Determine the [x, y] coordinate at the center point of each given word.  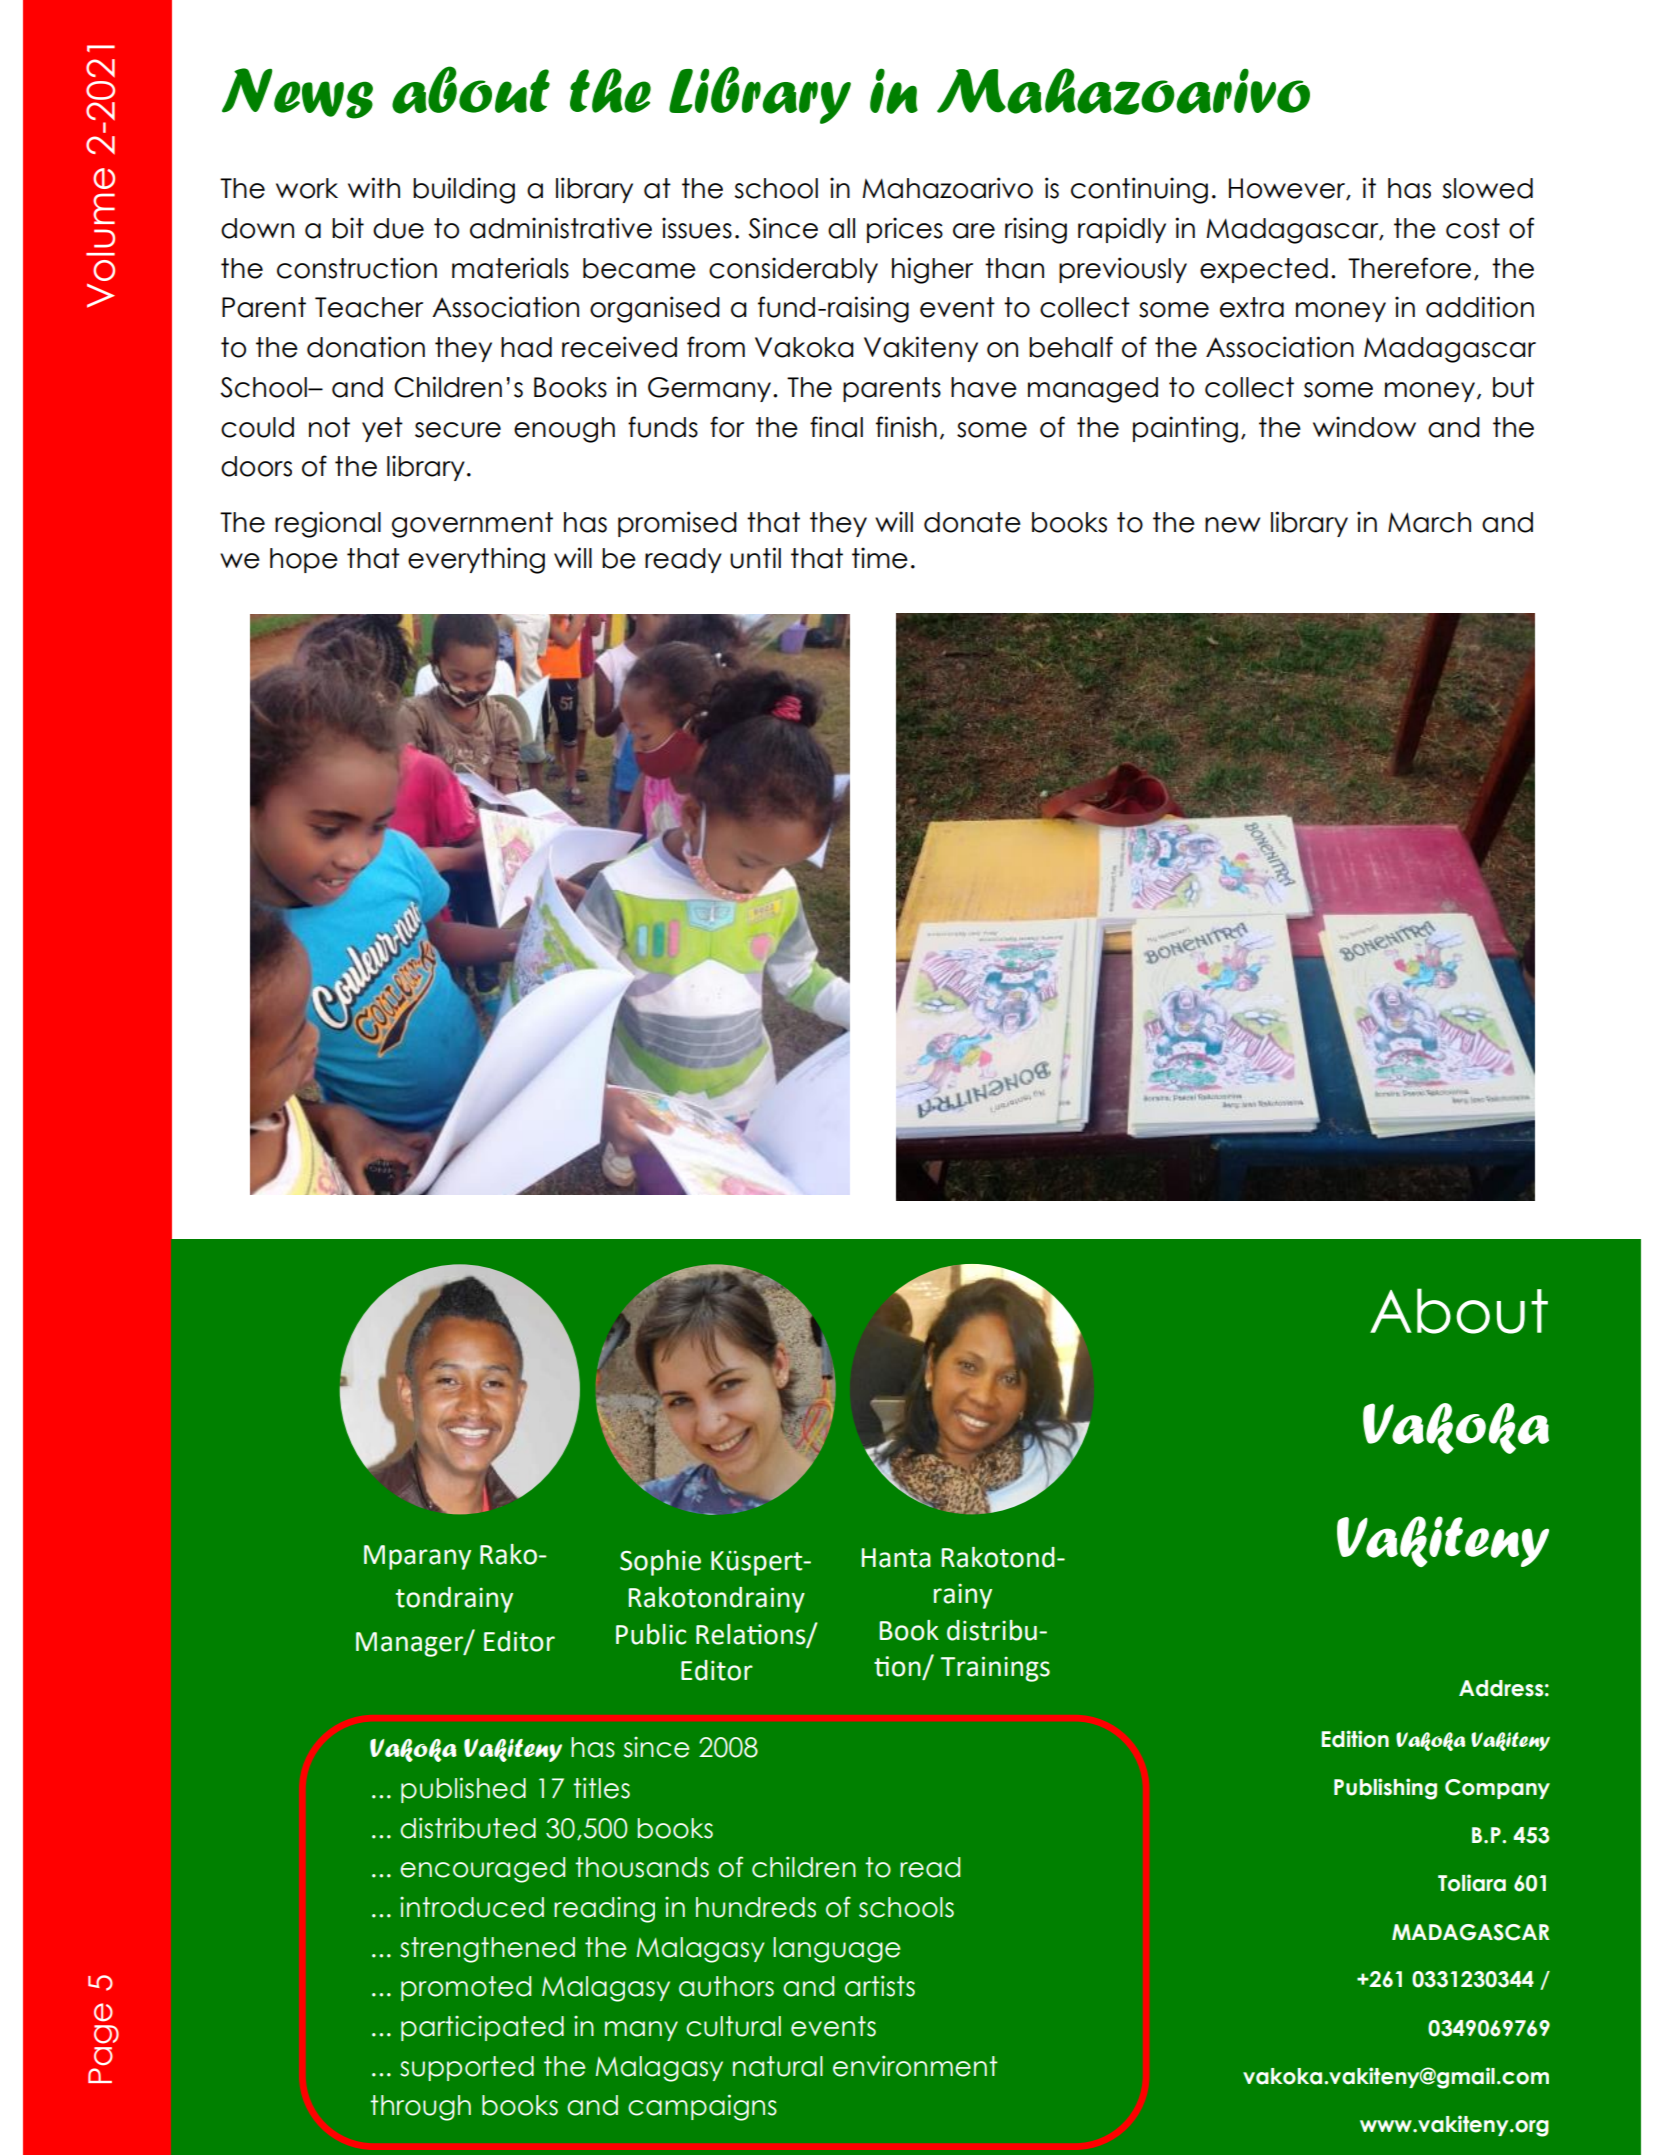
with [374, 187]
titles [601, 1788]
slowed [1488, 188]
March [1429, 522]
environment [915, 2066]
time [880, 558]
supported [467, 2068]
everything [476, 560]
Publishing [1385, 1789]
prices [905, 230]
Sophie [660, 1563]
